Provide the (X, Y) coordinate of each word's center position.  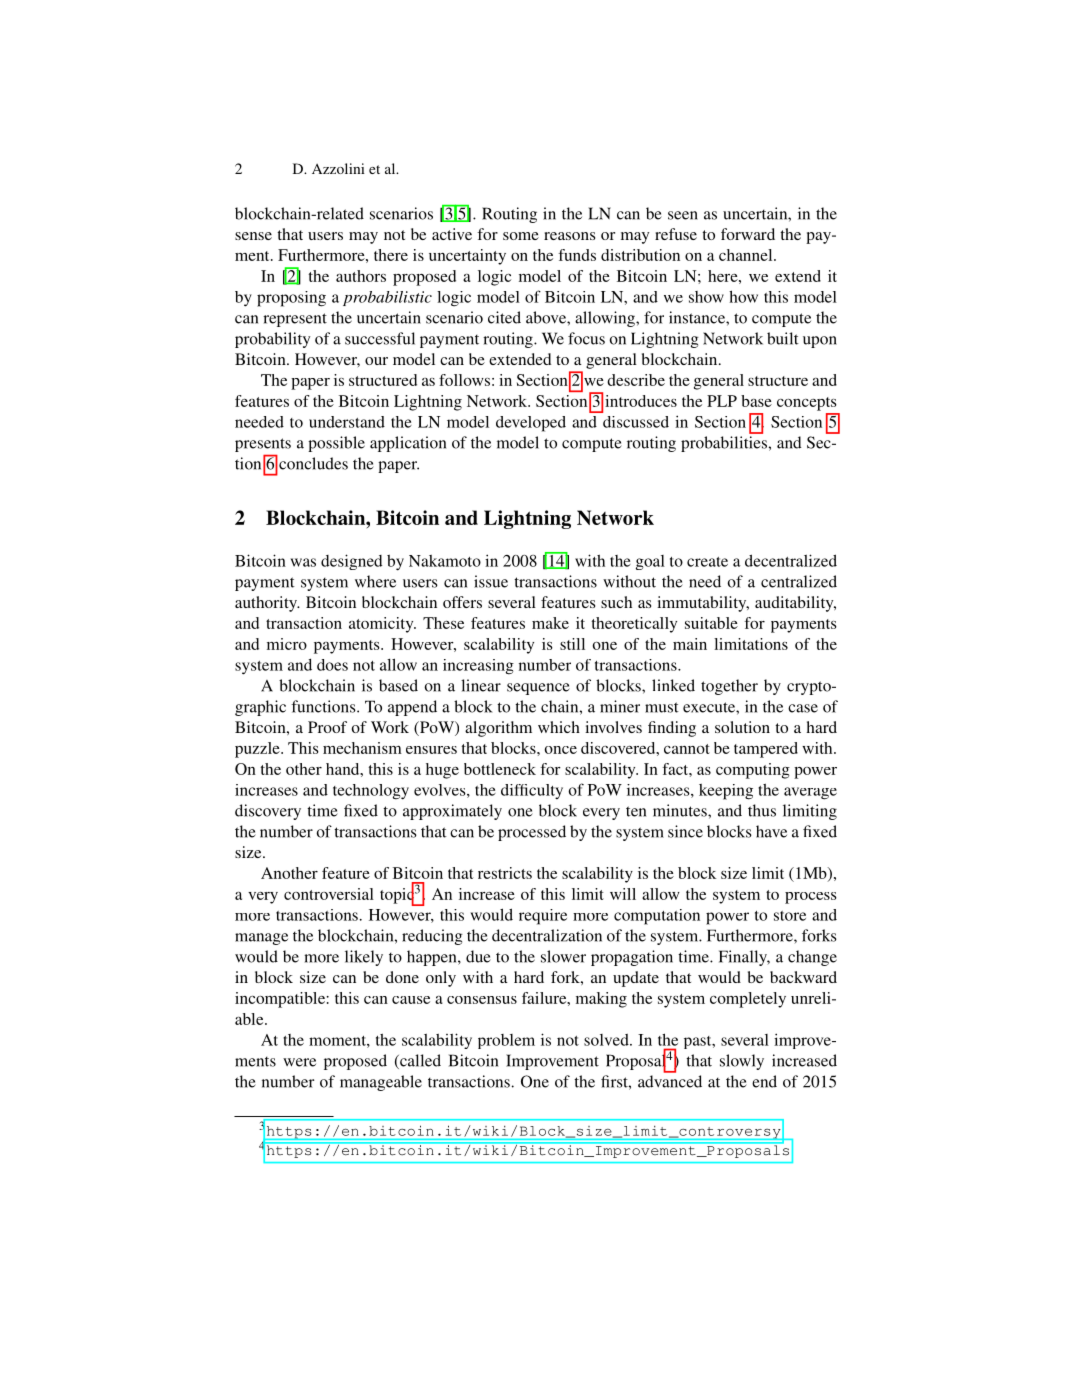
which (559, 727)
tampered (766, 750)
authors (361, 276)
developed (531, 424)
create (707, 562)
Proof (327, 727)
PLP (722, 401)
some (521, 236)
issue (491, 581)
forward (748, 234)
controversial (329, 894)
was (303, 562)
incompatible (281, 1000)
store (790, 916)
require (543, 917)
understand (347, 422)
